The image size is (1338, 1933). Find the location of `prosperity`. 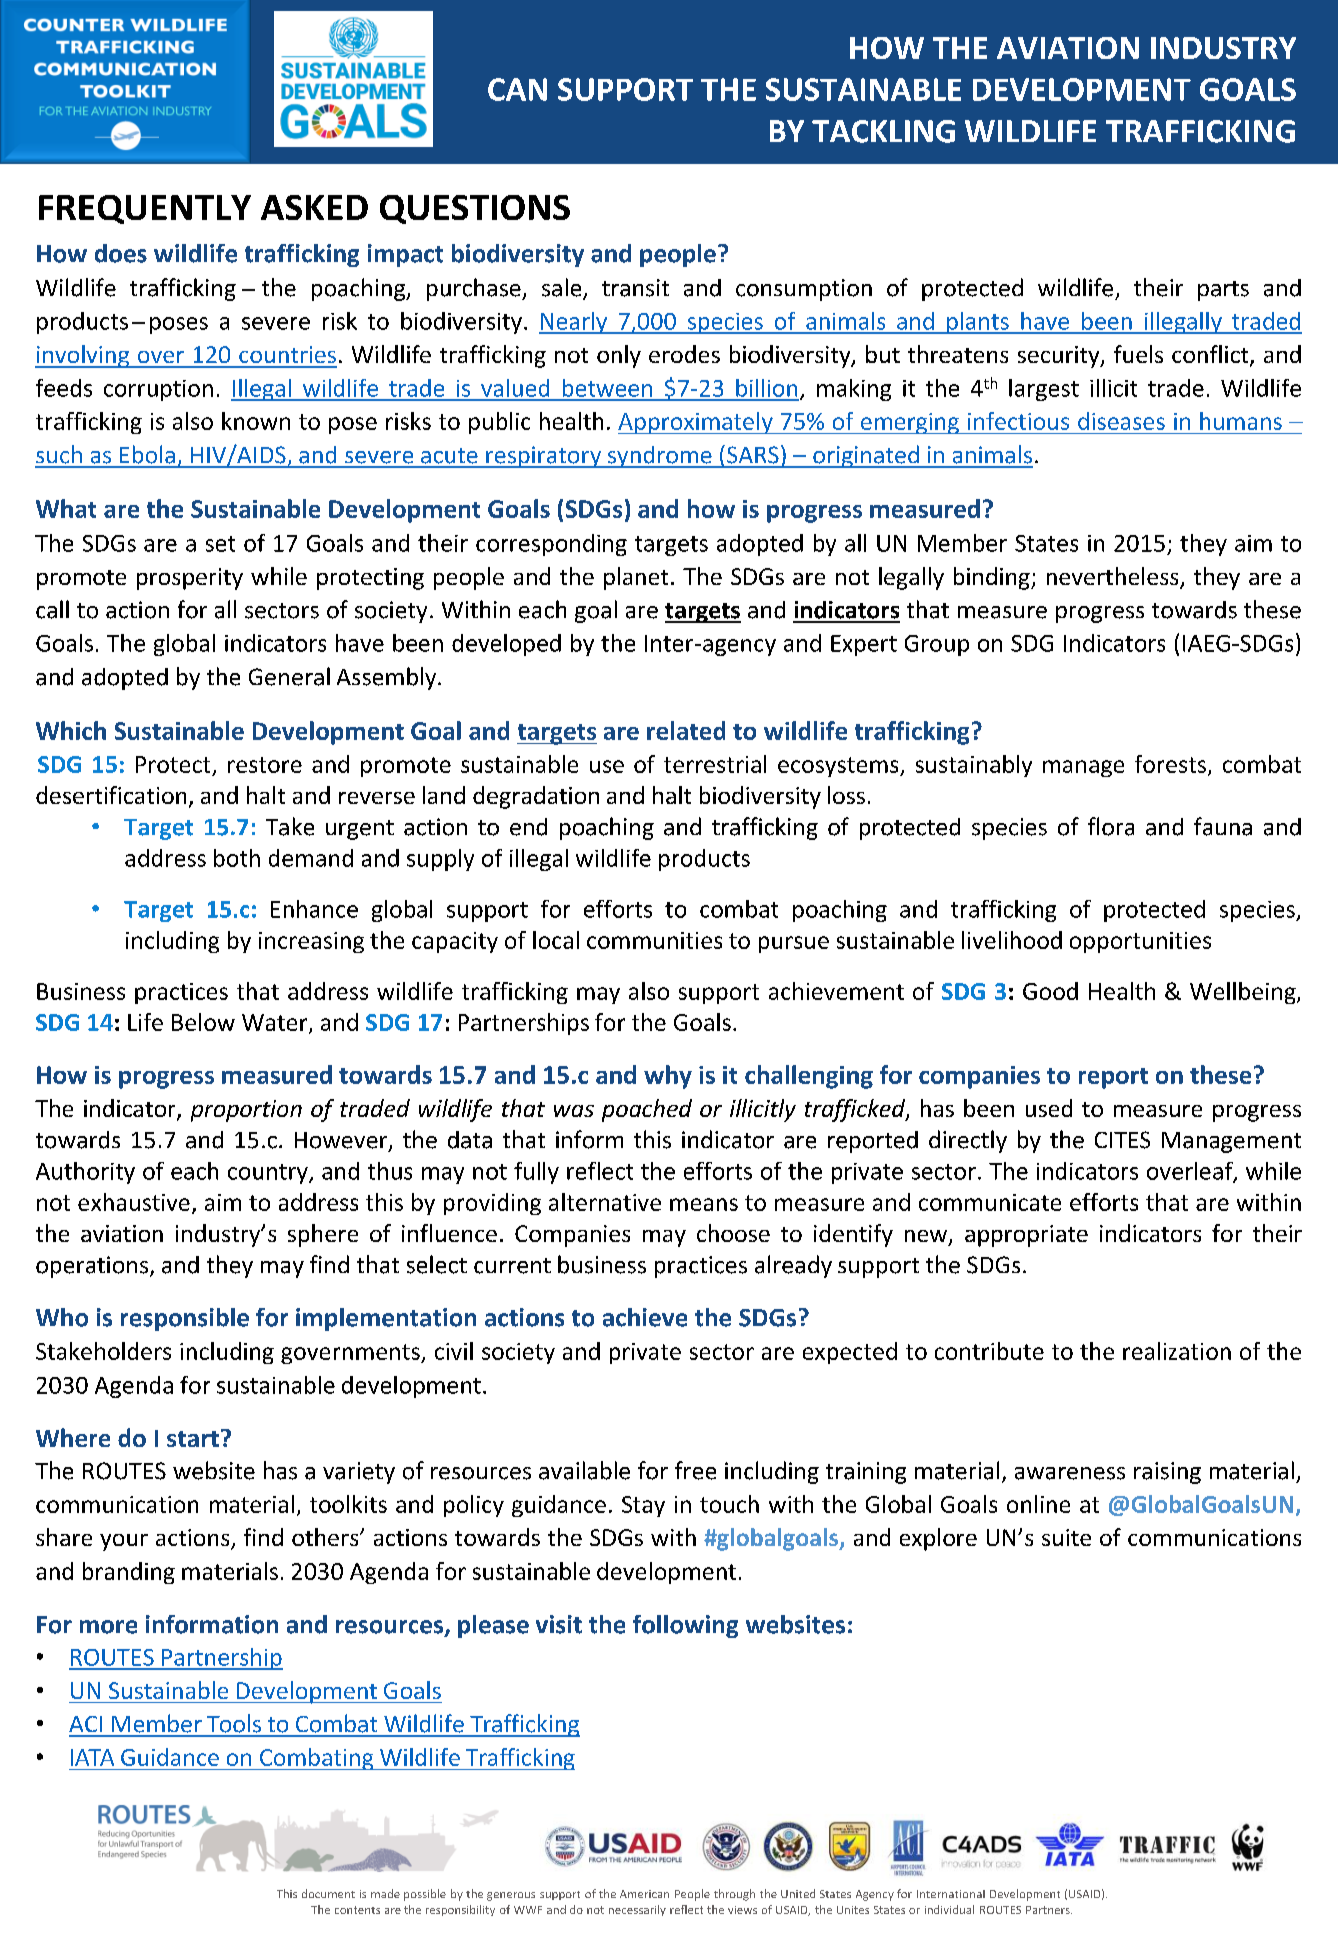

prosperity is located at coordinates (190, 579).
